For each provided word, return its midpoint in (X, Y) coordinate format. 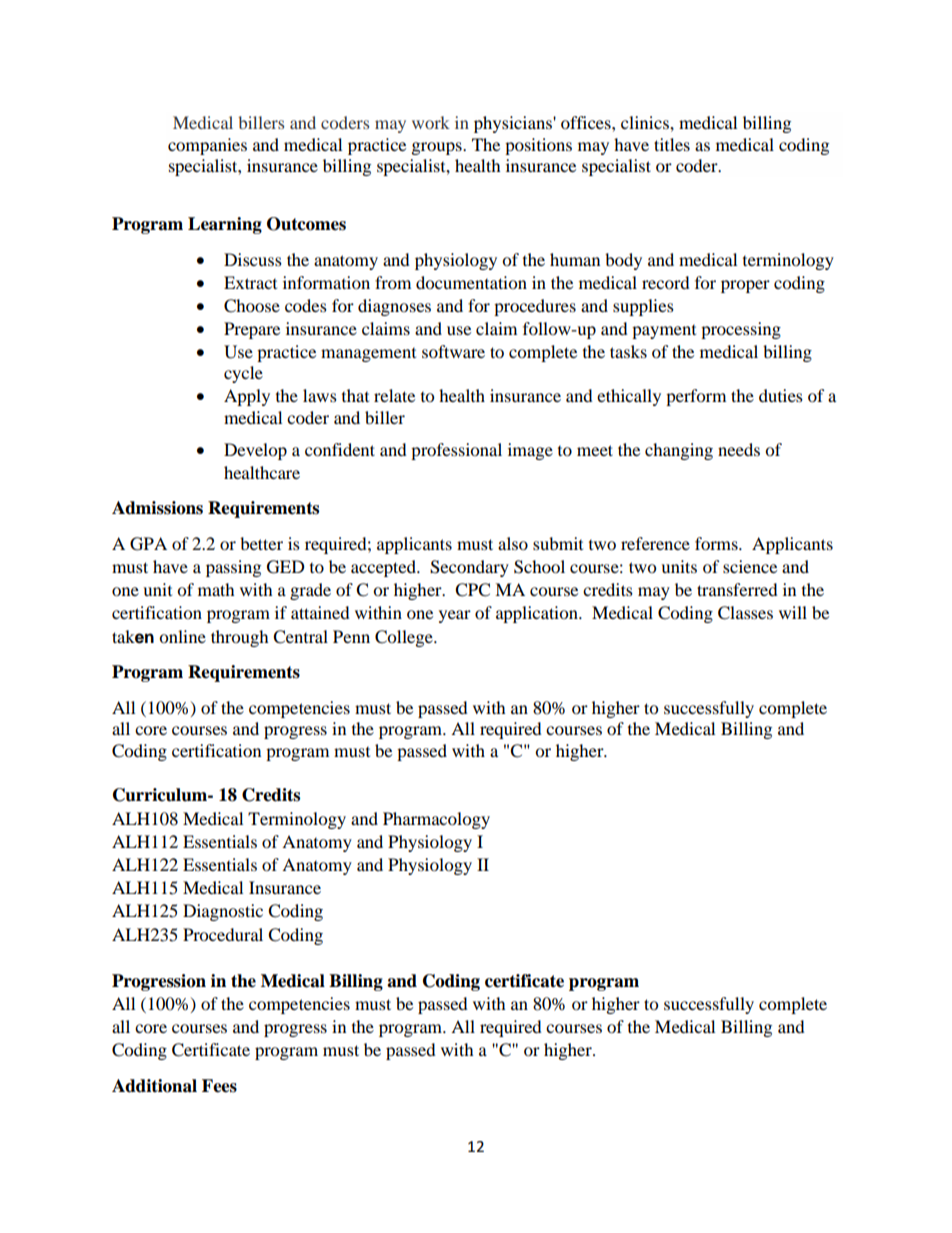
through (240, 638)
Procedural (223, 934)
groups (438, 148)
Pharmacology (436, 820)
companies (207, 146)
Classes (745, 613)
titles (672, 144)
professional (456, 451)
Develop (255, 451)
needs (739, 449)
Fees (219, 1086)
